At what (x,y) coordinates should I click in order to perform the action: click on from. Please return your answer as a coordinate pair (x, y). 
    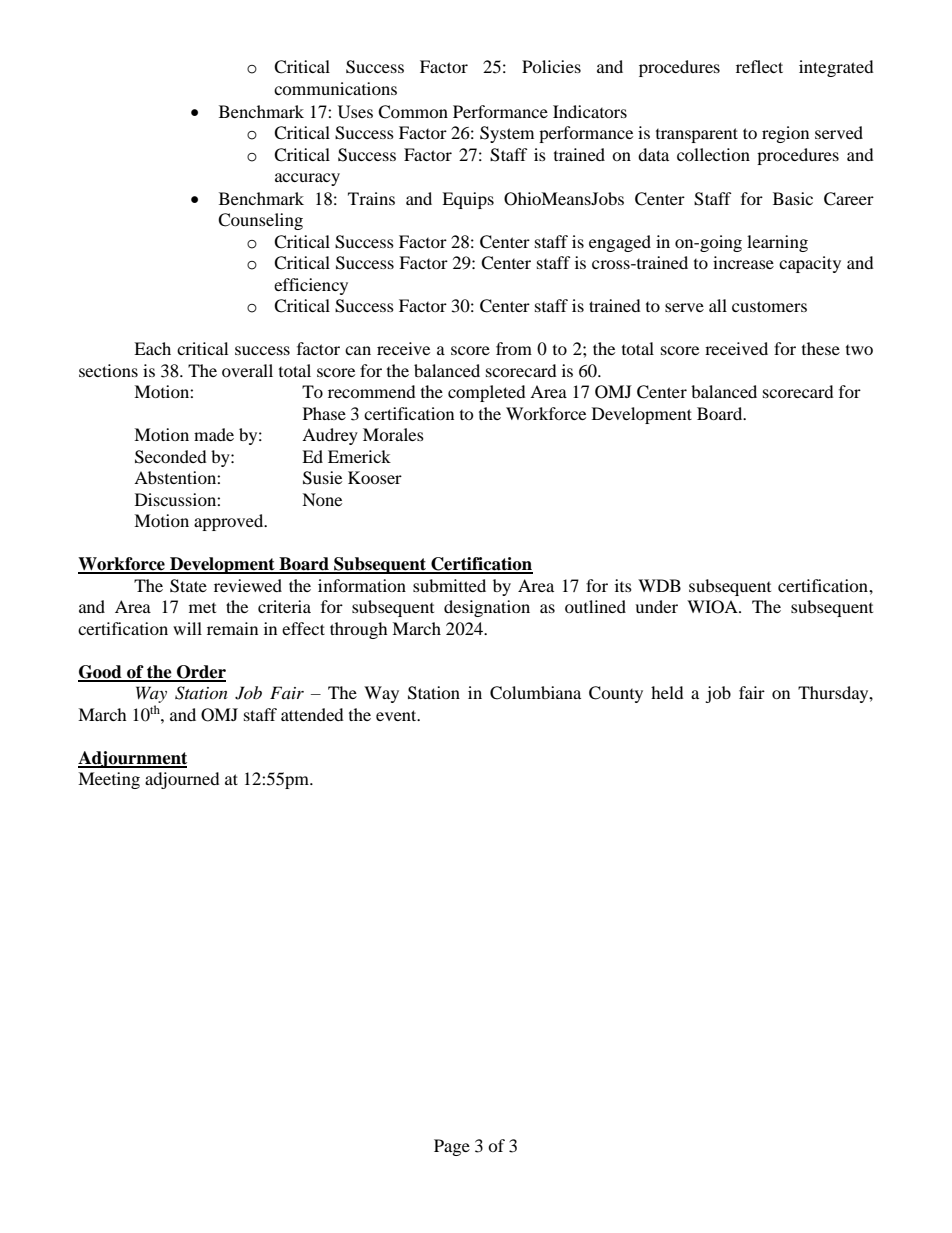
    Looking at the image, I should click on (514, 348).
